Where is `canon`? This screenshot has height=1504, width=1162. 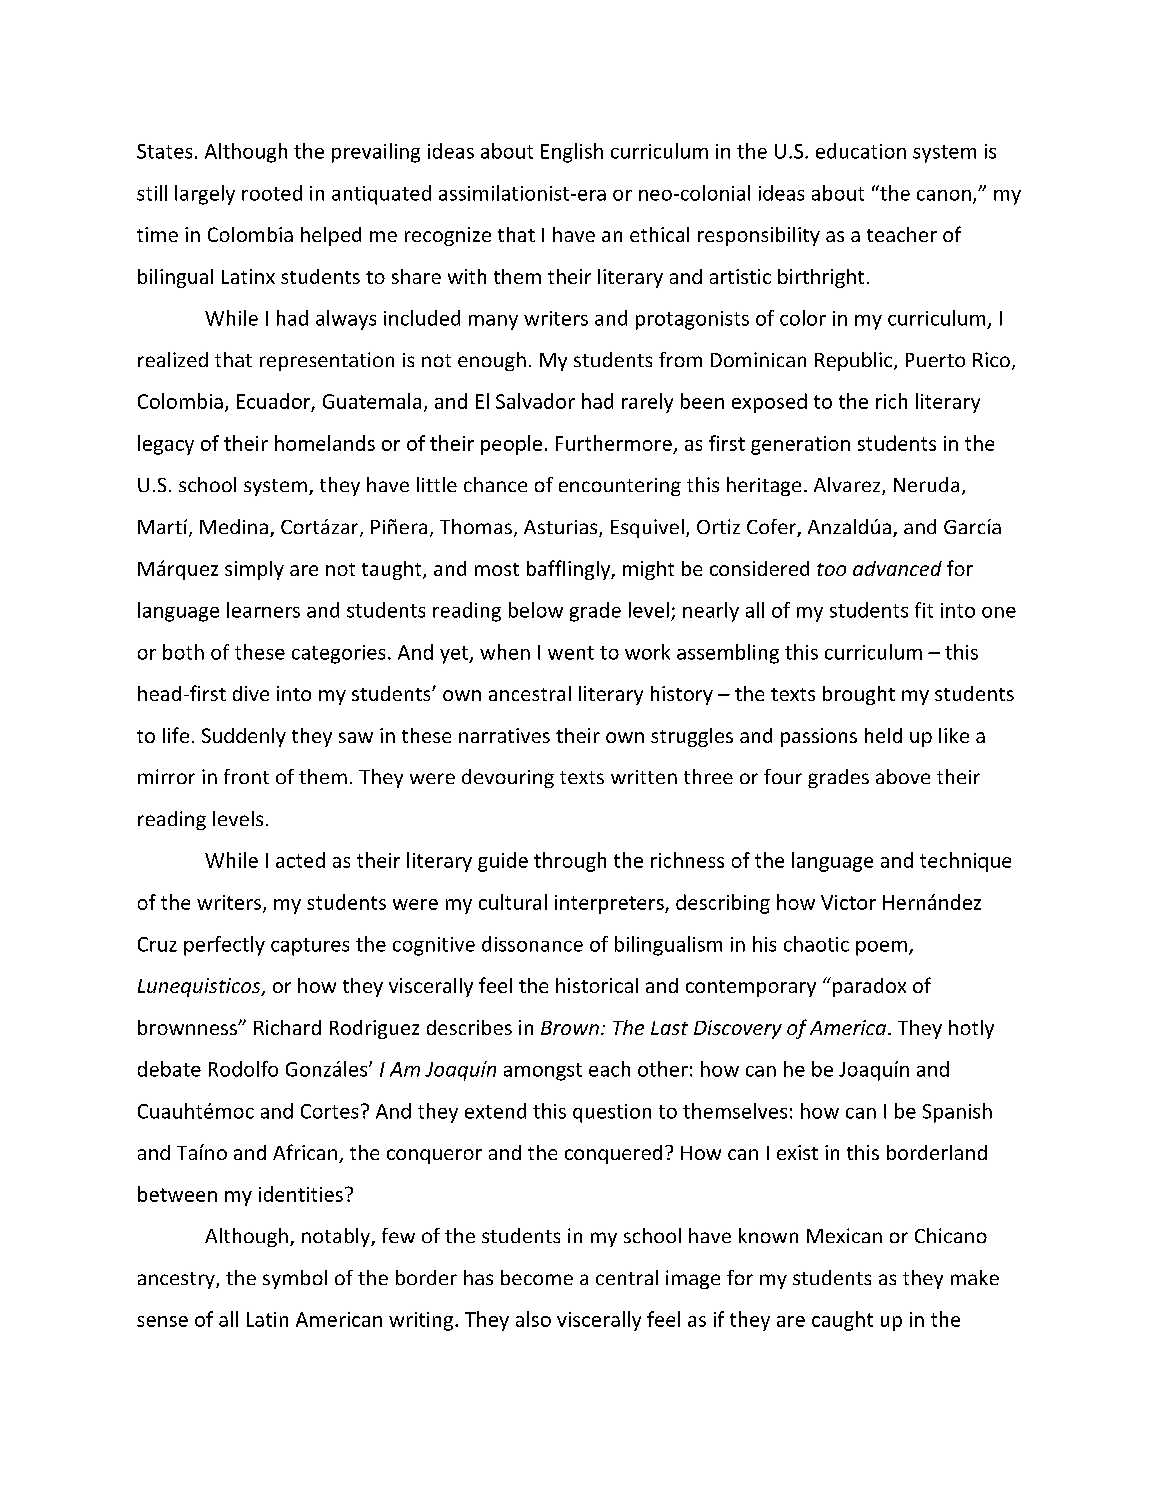 canon is located at coordinates (944, 195).
